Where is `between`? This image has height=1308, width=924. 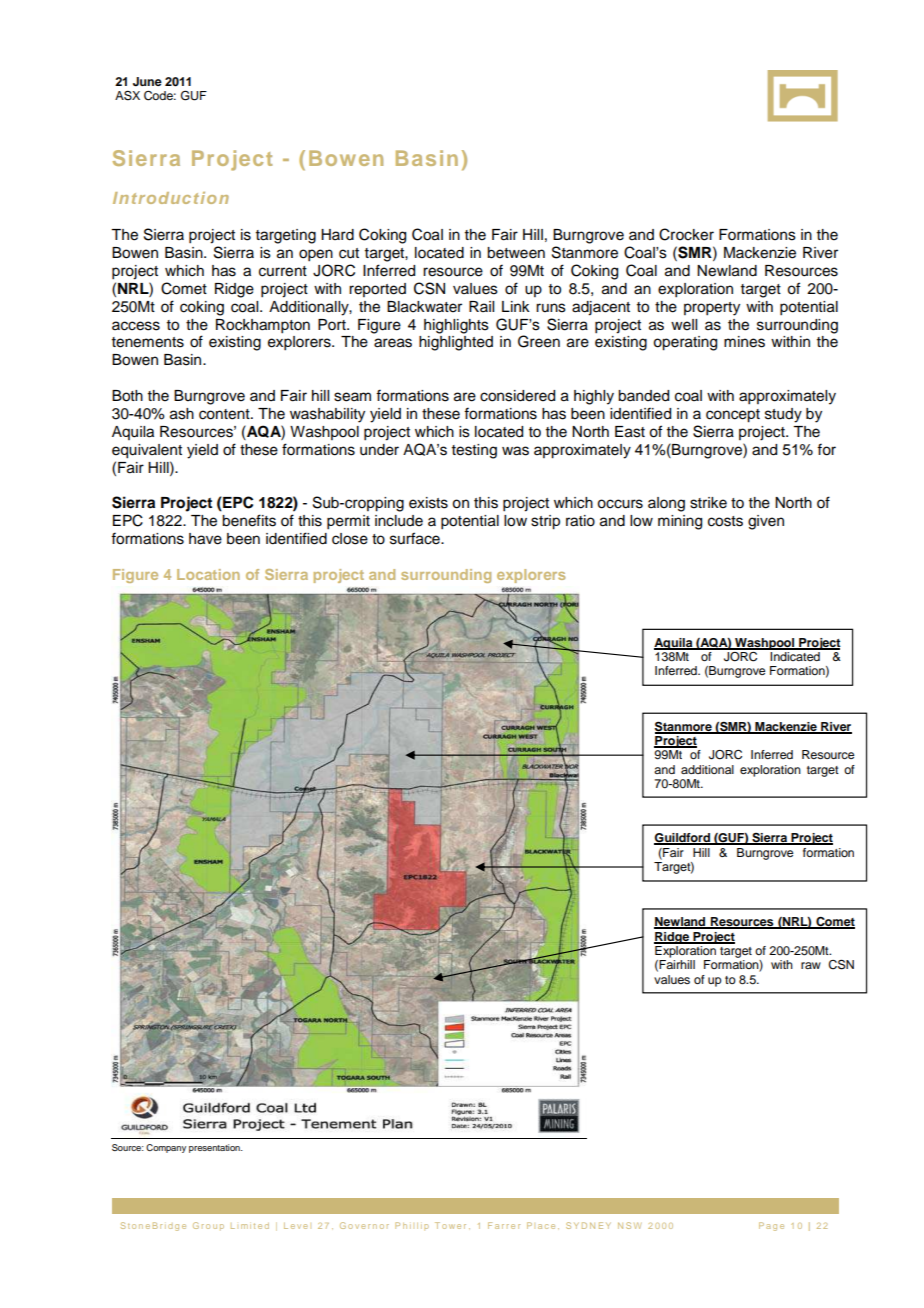
between is located at coordinates (516, 253).
